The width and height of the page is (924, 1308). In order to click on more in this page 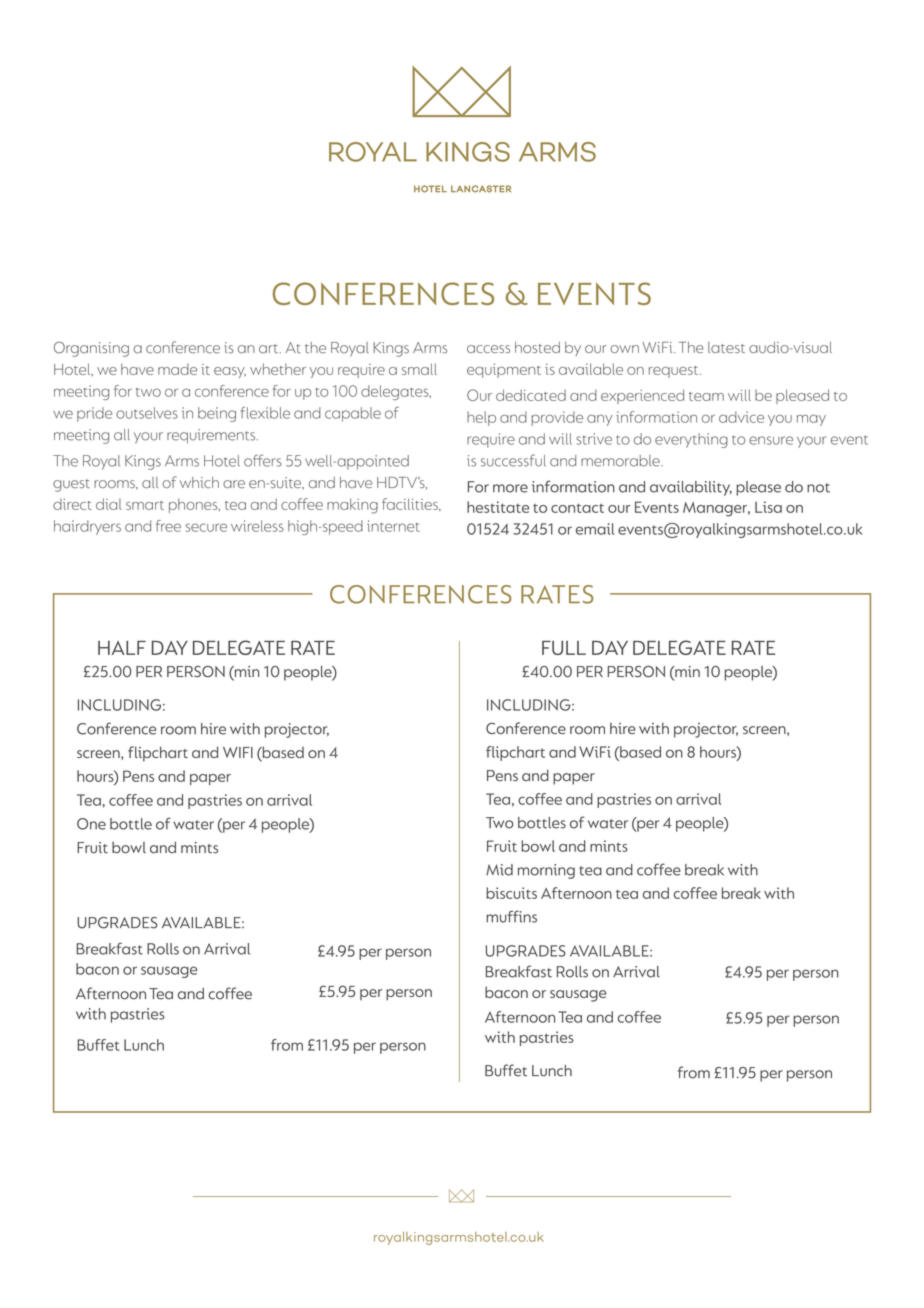, I will do `click(510, 488)`.
